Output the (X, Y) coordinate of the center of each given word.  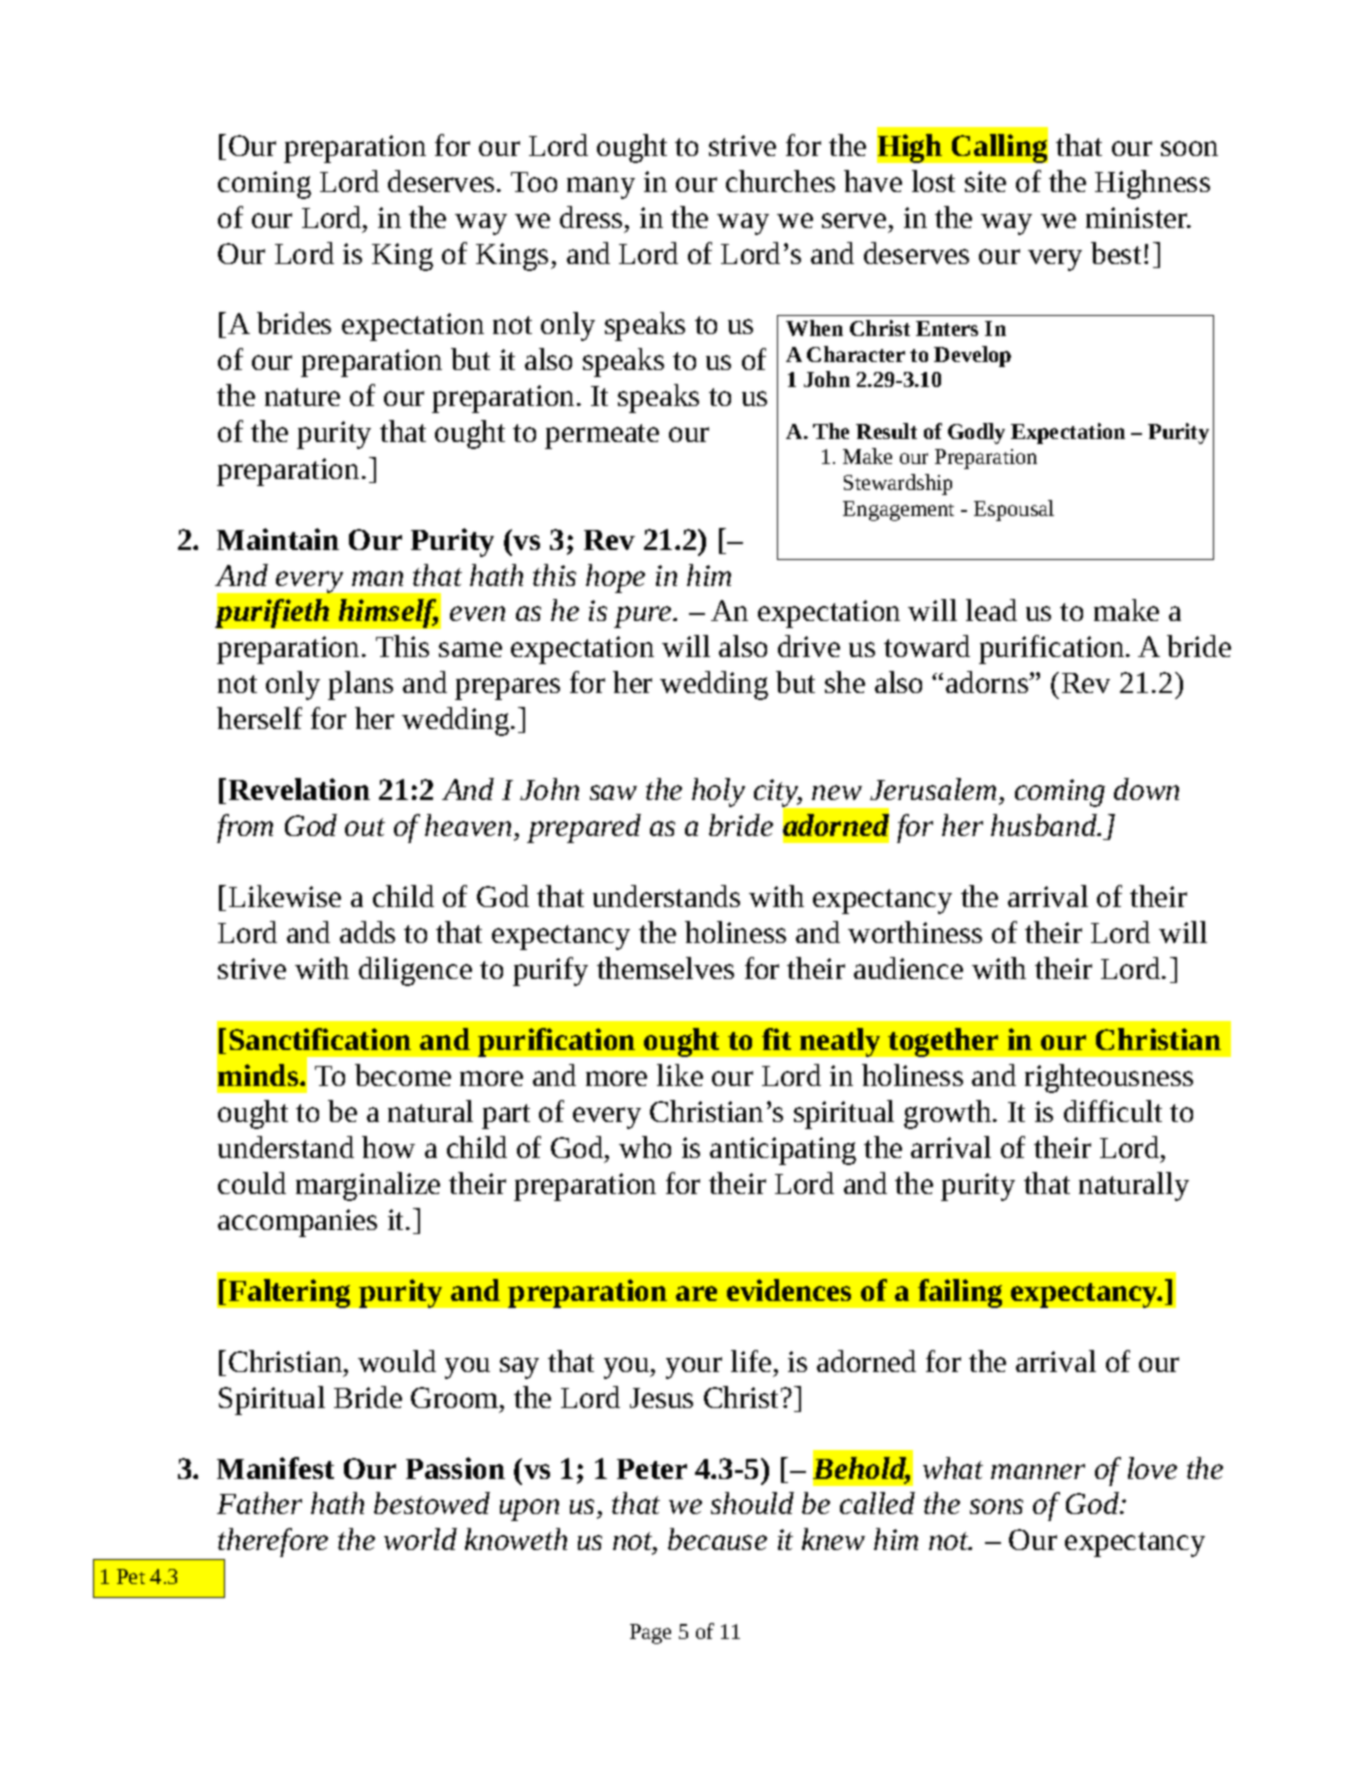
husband (1045, 825)
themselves (665, 968)
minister (1138, 217)
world (420, 1539)
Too (534, 182)
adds (367, 932)
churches (780, 181)
